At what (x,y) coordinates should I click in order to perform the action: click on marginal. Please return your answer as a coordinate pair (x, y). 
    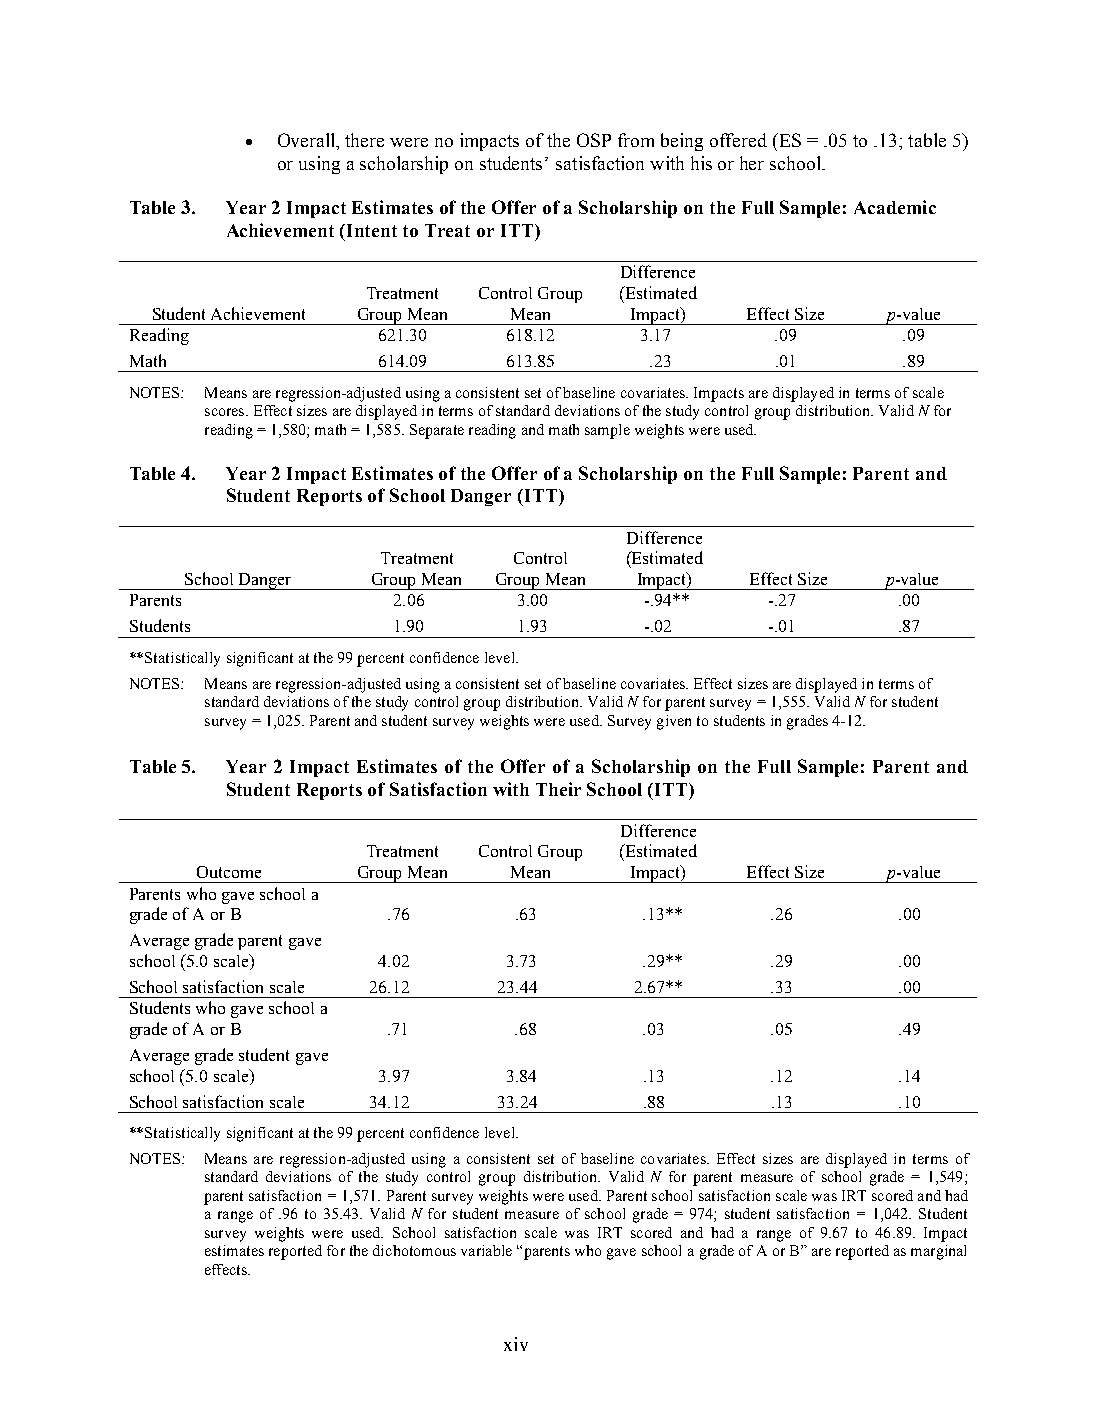
    Looking at the image, I should click on (938, 1252).
